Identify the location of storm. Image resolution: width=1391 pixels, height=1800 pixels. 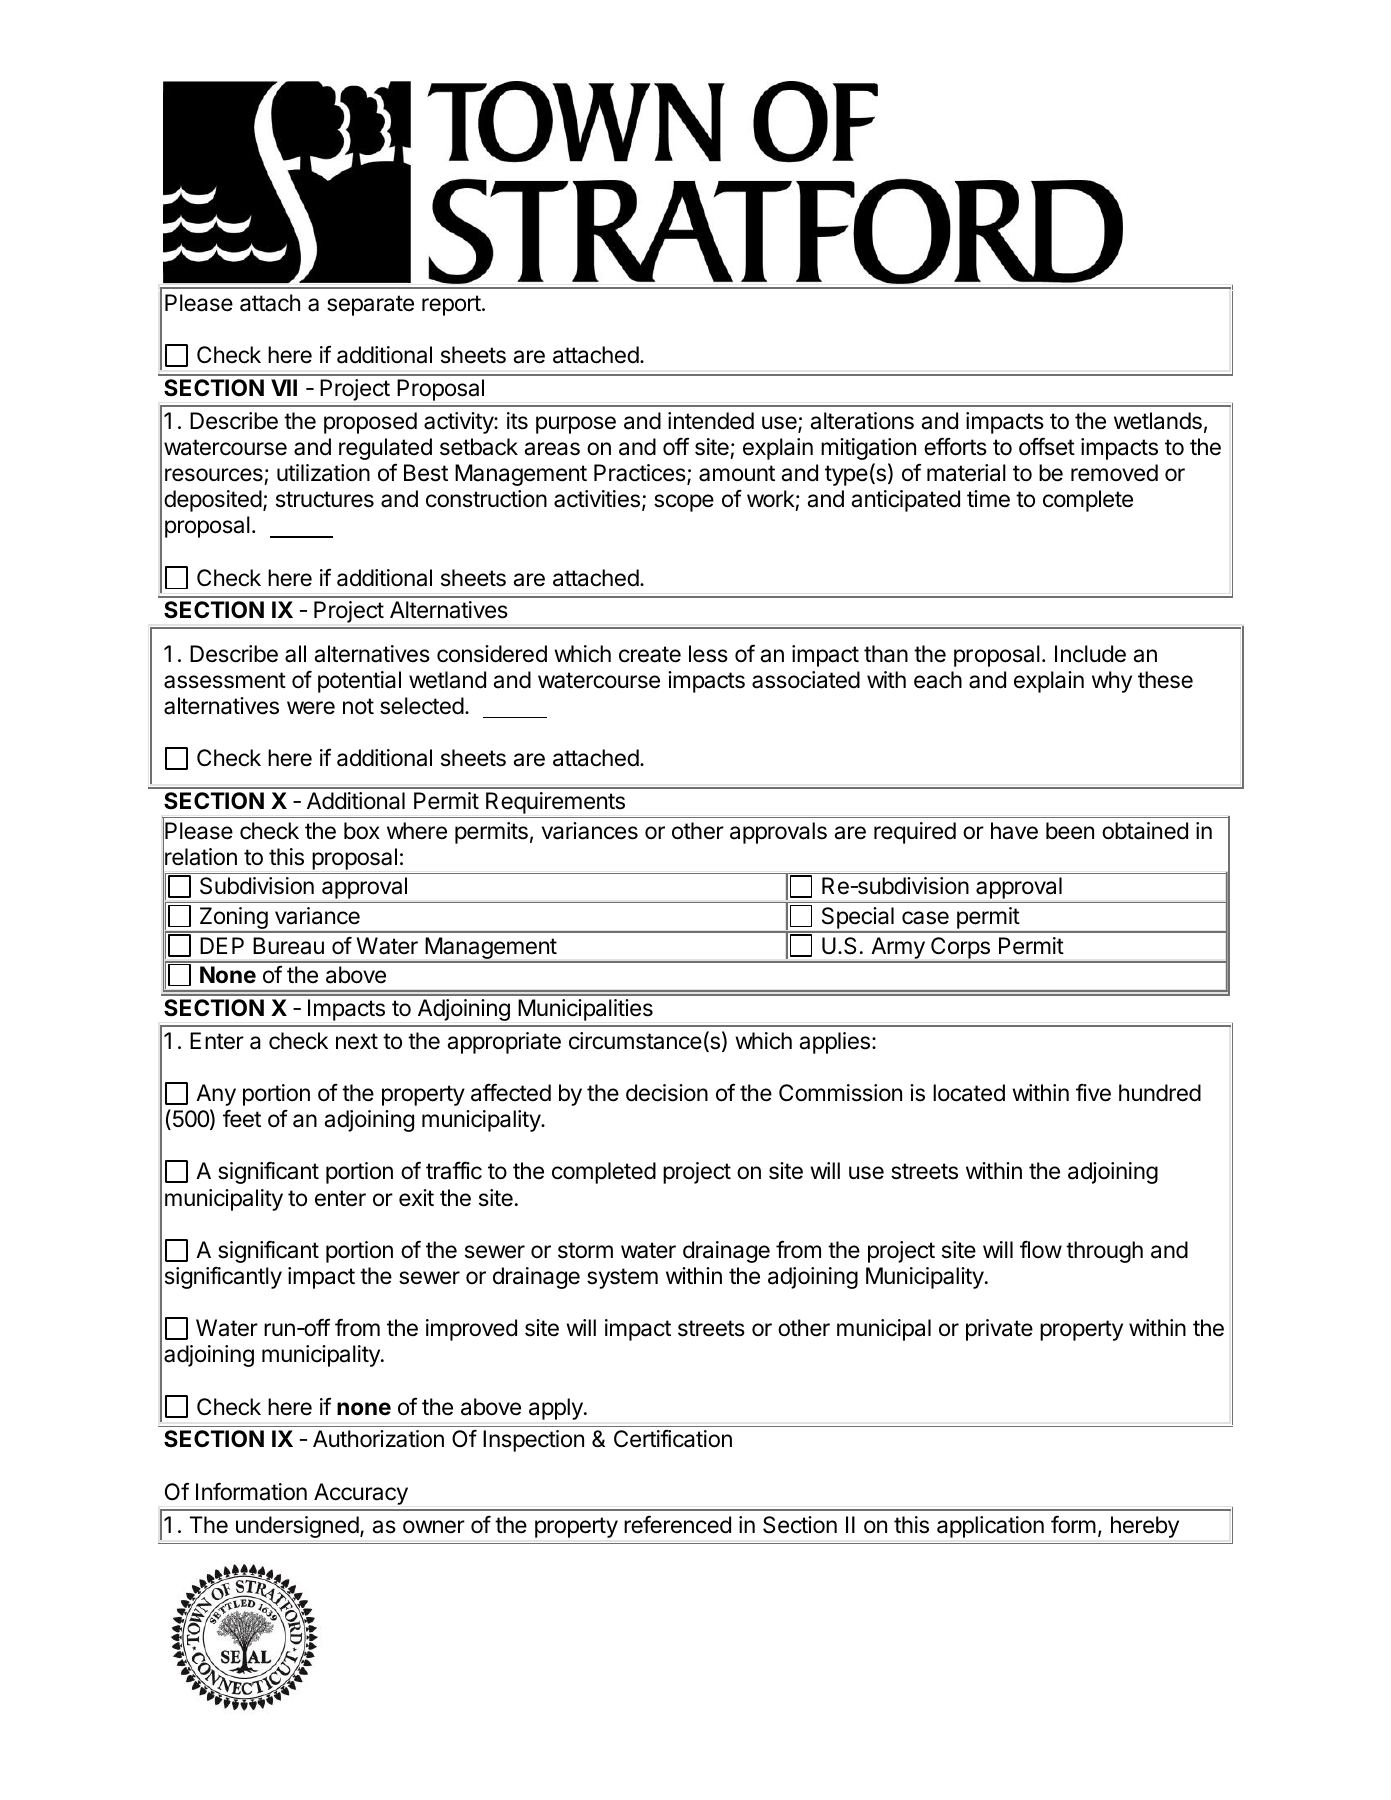
(585, 1250).
